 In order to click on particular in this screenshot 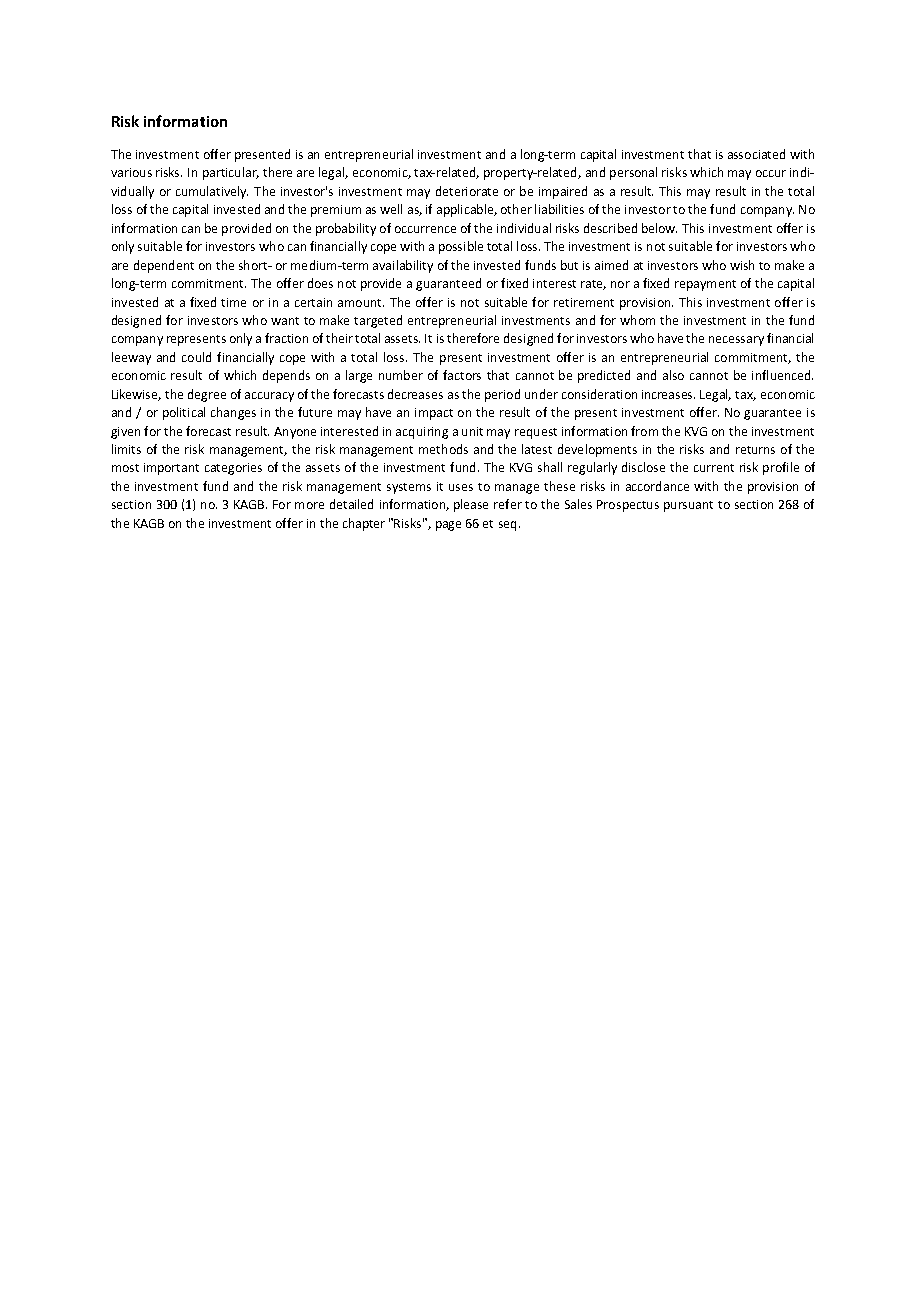, I will do `click(231, 173)`.
